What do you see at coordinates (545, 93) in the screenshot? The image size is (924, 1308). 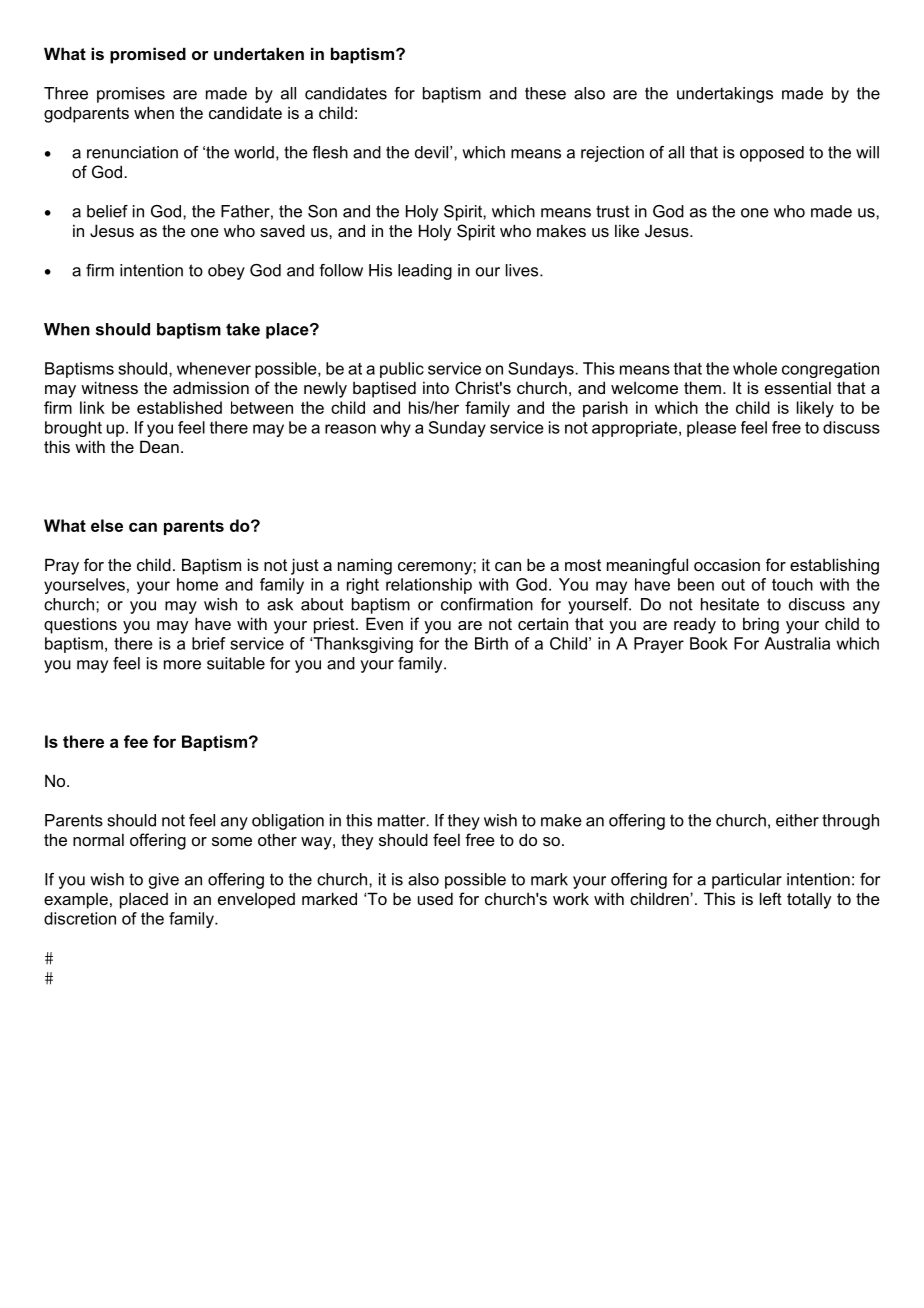 I see `these` at bounding box center [545, 93].
